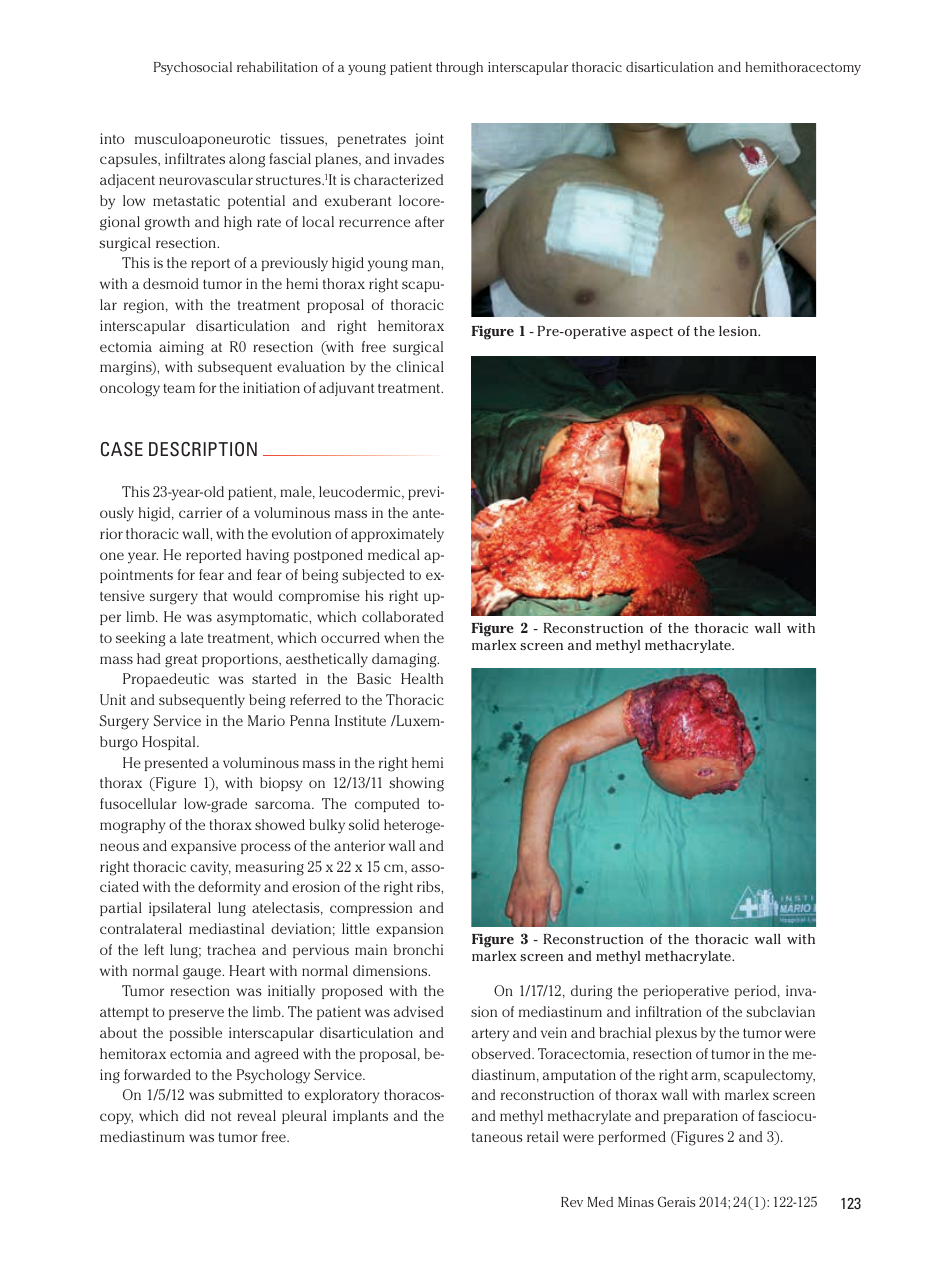 Image resolution: width=952 pixels, height=1270 pixels. Describe the element at coordinates (420, 366) in the page. I see `clinical` at that location.
